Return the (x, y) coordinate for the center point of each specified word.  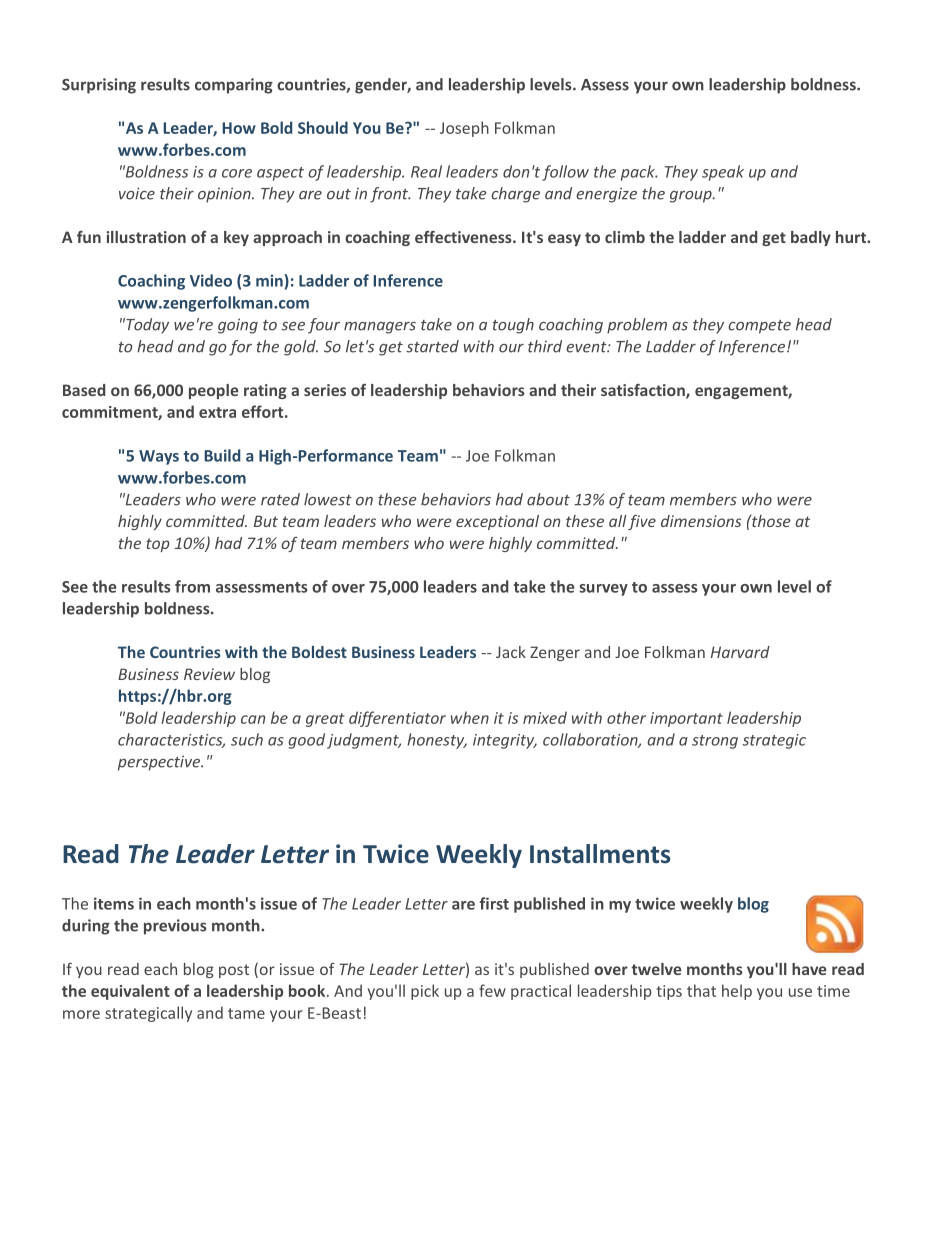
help (737, 992)
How (239, 128)
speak (723, 173)
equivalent (130, 992)
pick (425, 992)
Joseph (464, 129)
